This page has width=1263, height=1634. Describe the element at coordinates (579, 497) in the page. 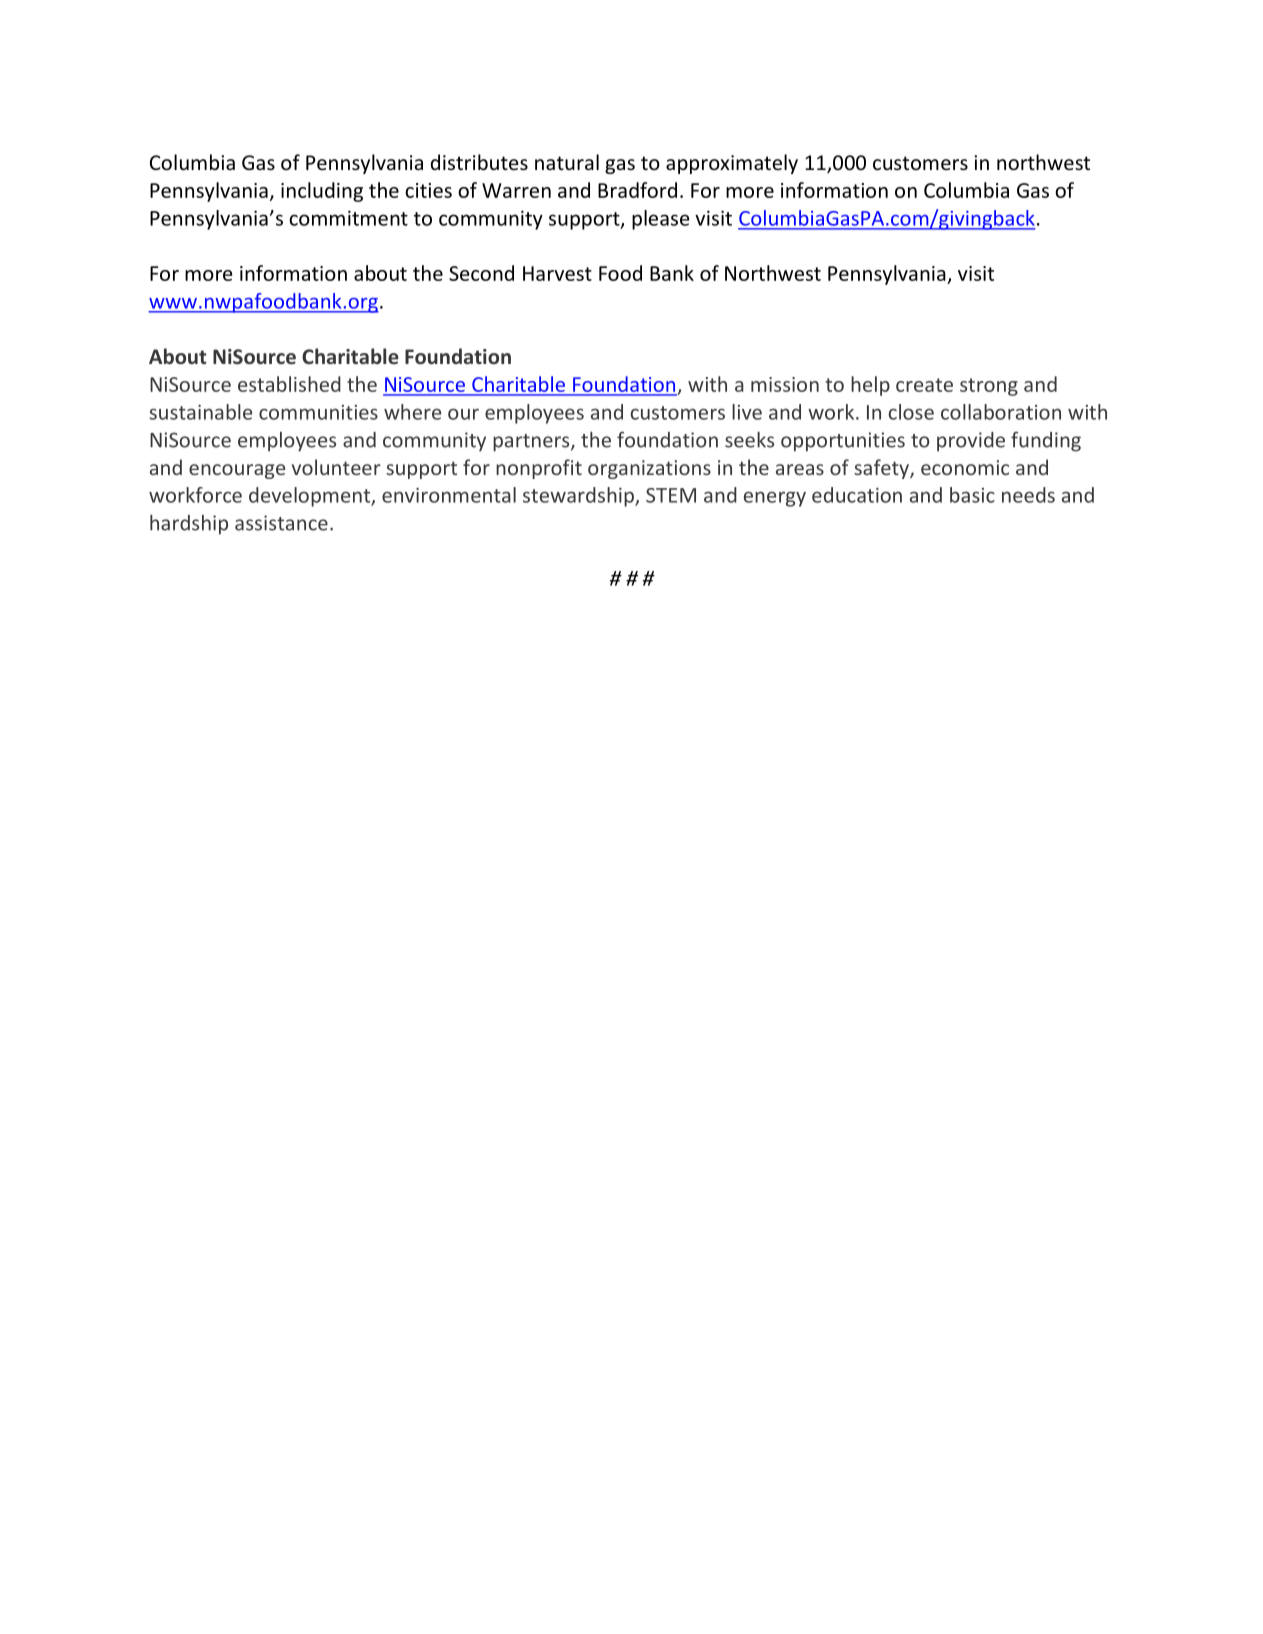

I see `stewardship` at that location.
